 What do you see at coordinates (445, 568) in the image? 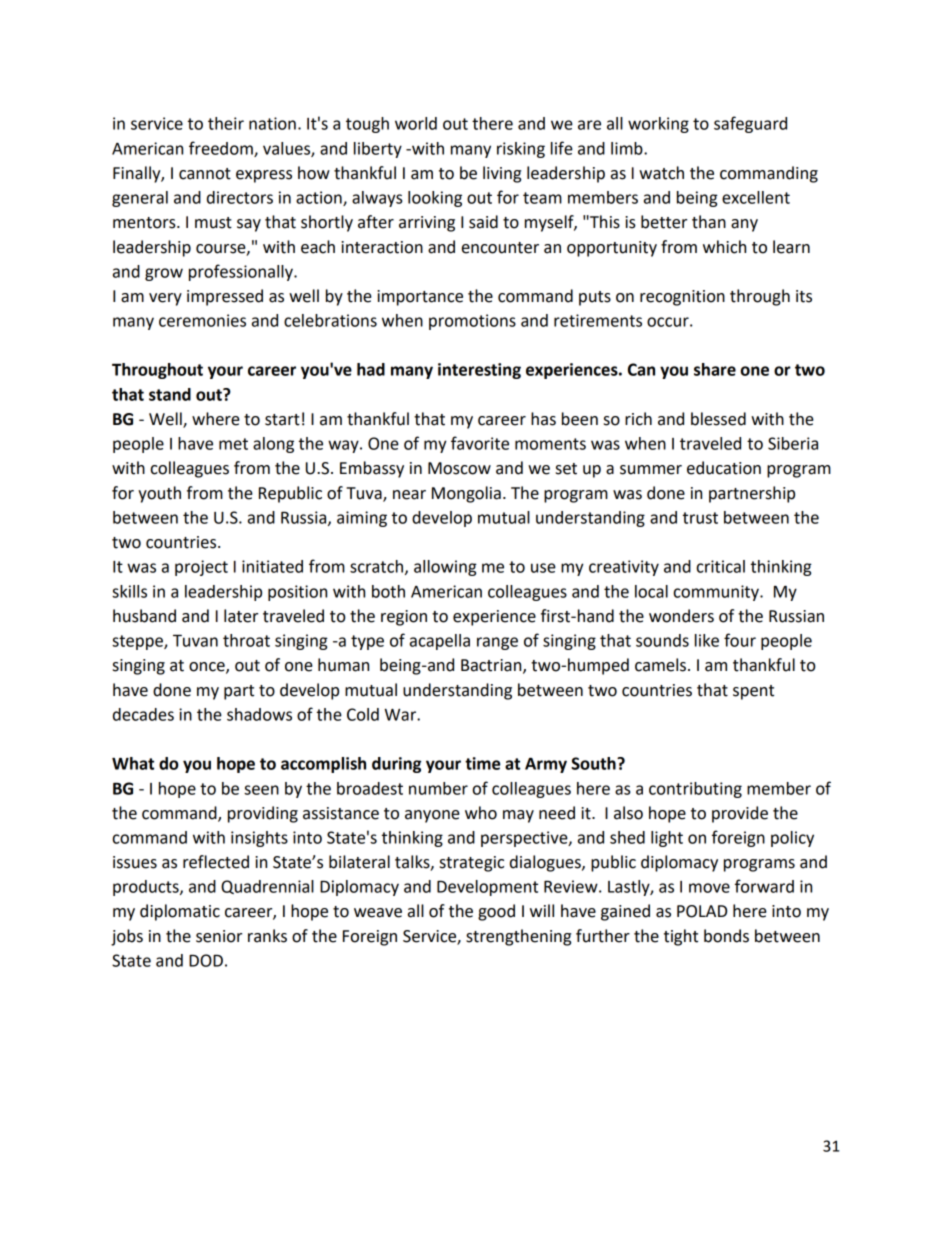
I see `allowing` at bounding box center [445, 568].
